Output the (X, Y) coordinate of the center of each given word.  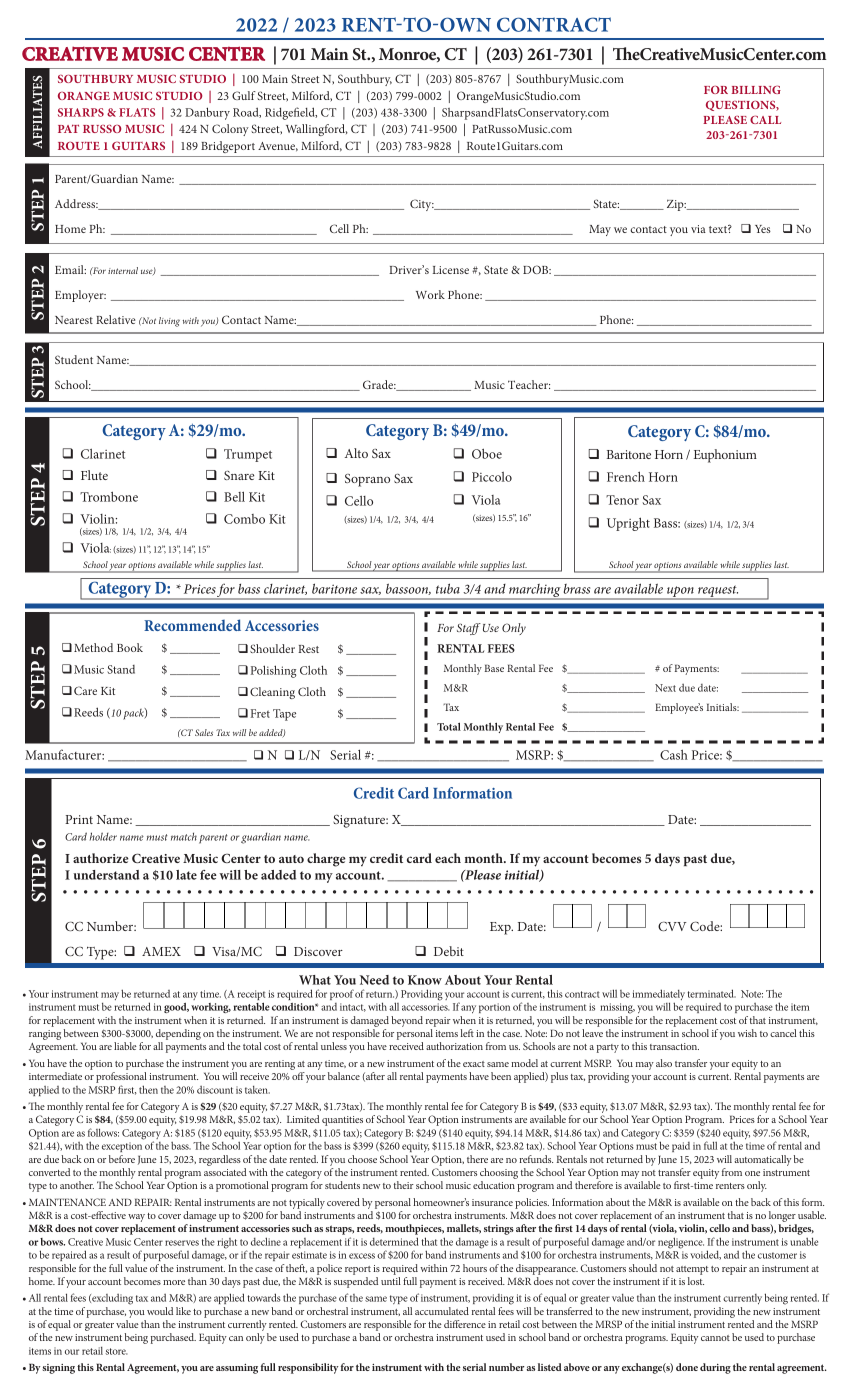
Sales (204, 732)
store (116, 1351)
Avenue (278, 146)
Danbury (207, 113)
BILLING (756, 89)
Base (494, 668)
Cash (674, 754)
